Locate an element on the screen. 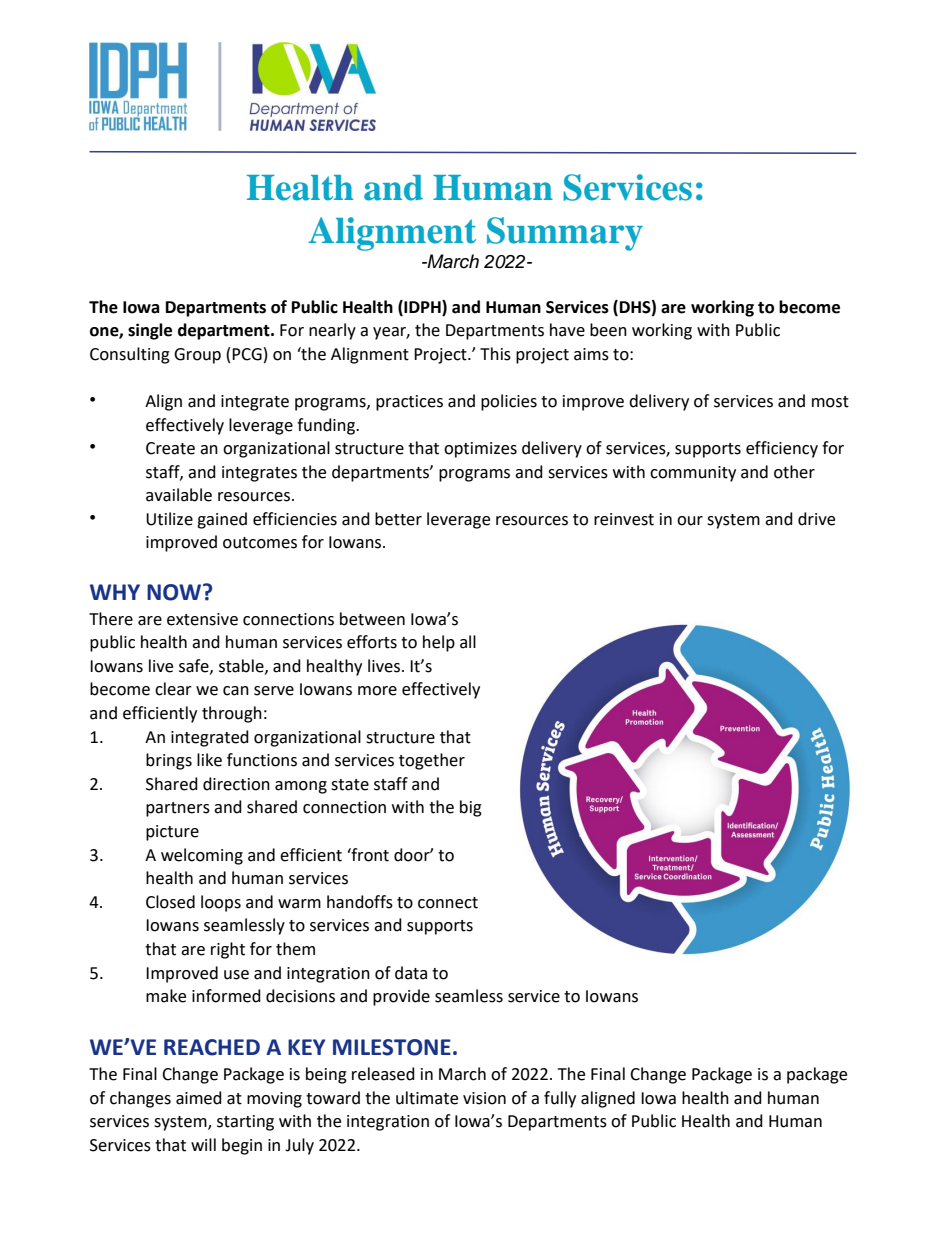 The height and width of the screenshot is (1233, 952). other is located at coordinates (794, 472).
